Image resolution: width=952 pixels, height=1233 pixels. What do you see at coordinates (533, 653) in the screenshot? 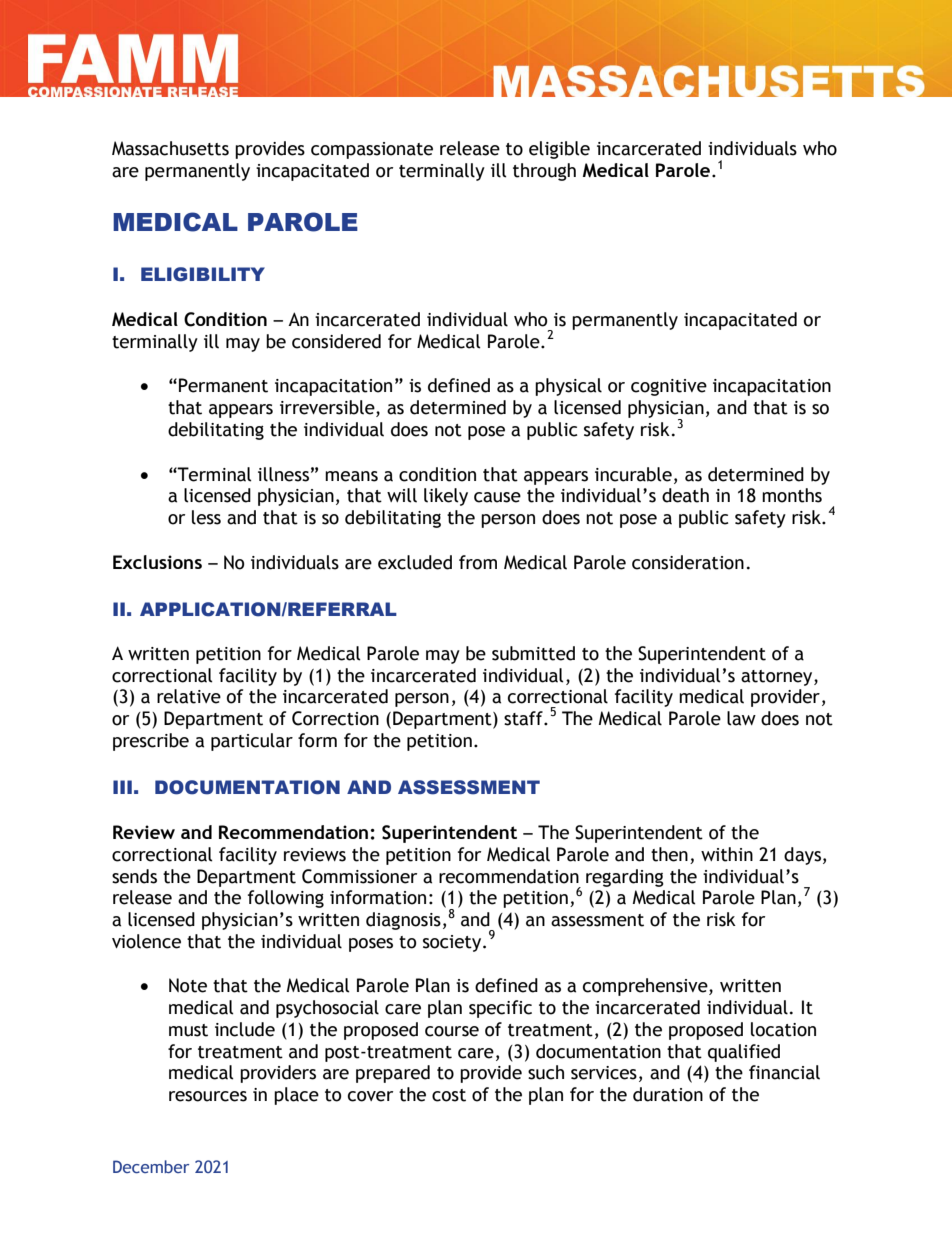
I see `submitted` at bounding box center [533, 653].
